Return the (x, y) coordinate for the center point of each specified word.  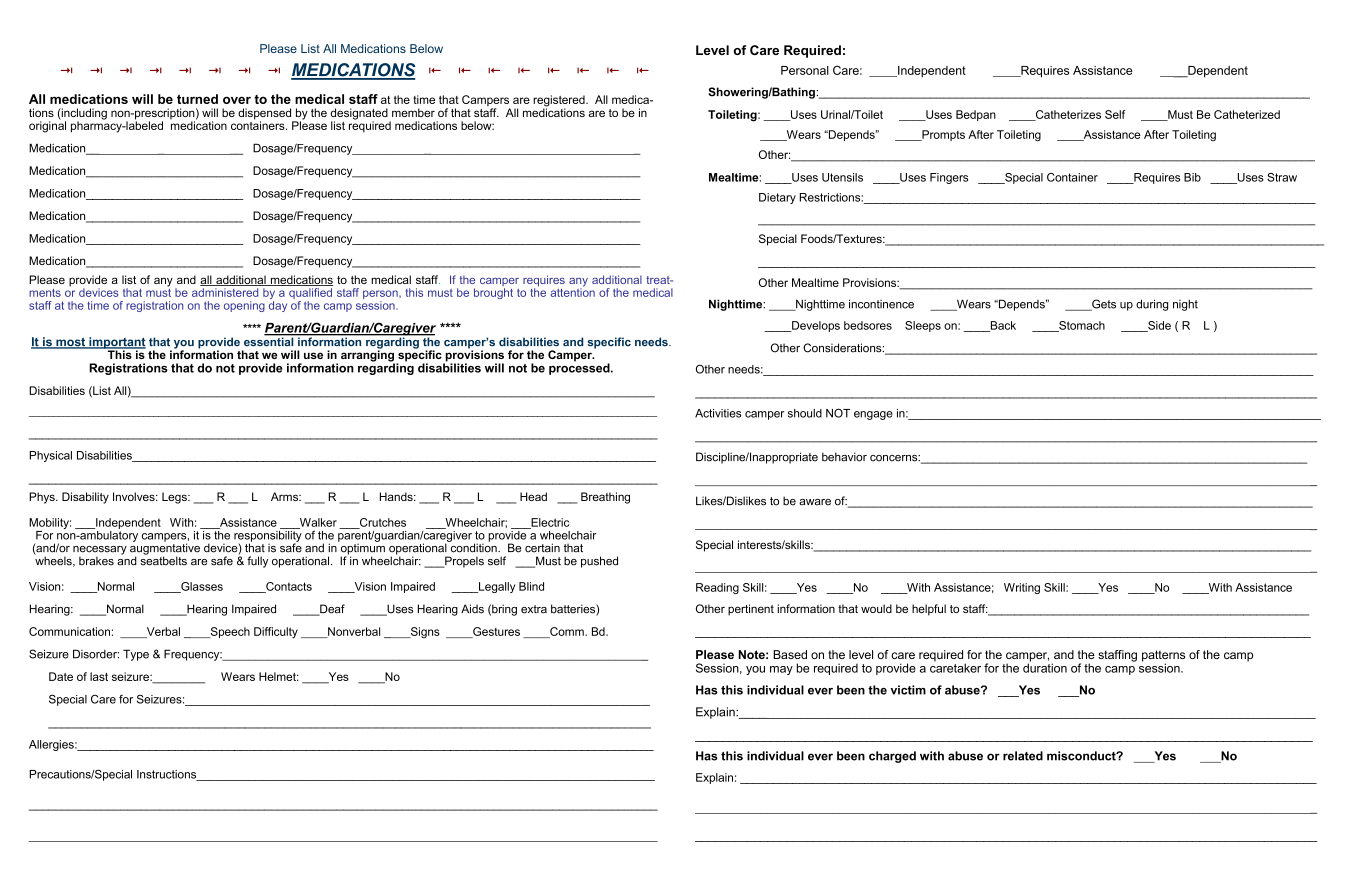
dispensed (266, 115)
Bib (1192, 177)
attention (573, 291)
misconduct (1082, 756)
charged (892, 757)
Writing (1022, 588)
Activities (718, 413)
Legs (175, 498)
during (1152, 305)
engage (873, 415)
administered (225, 292)
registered (560, 102)
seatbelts (163, 560)
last (99, 676)
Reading (717, 588)
